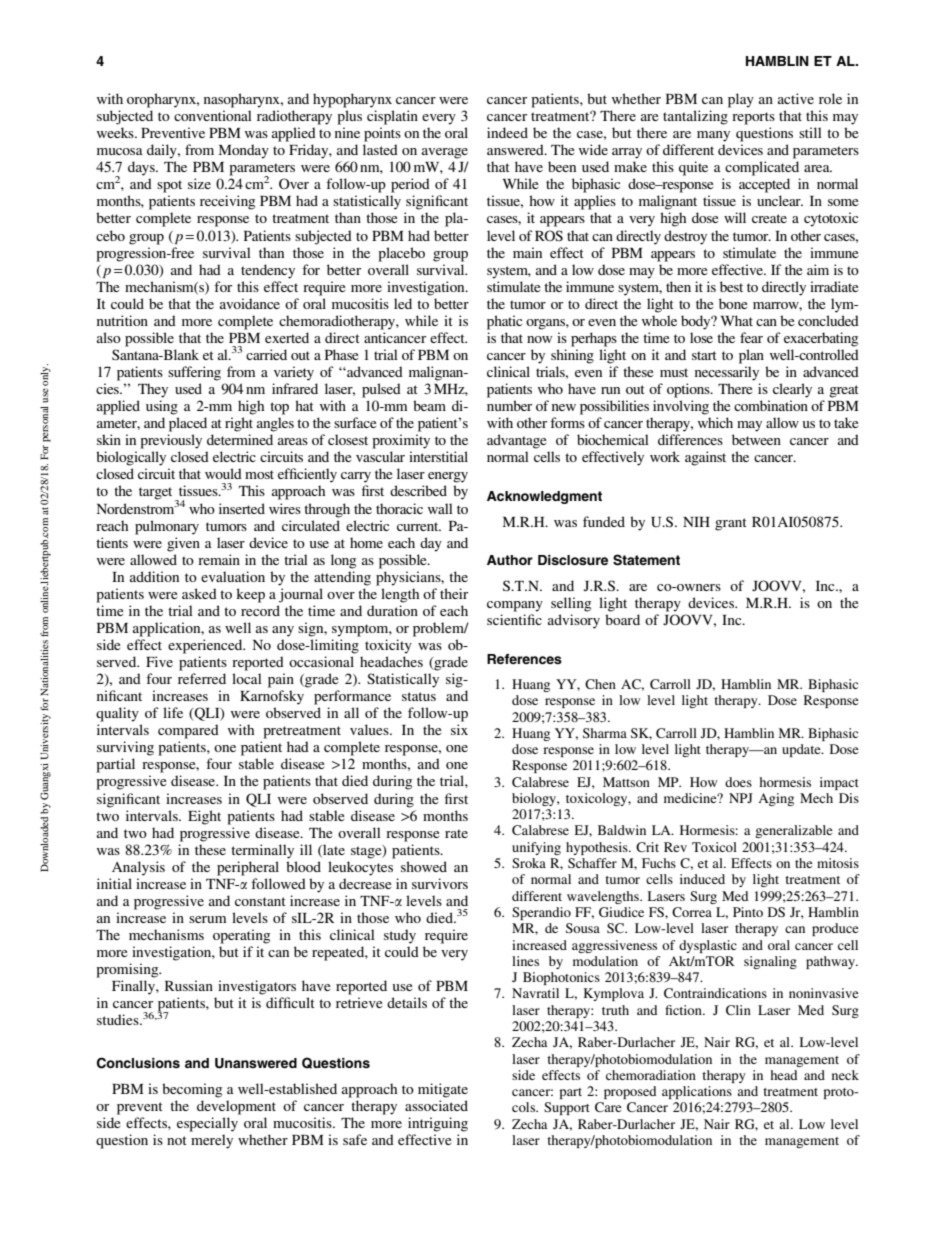 The height and width of the image is (1233, 952). Describe the element at coordinates (753, 118) in the image. I see `reports` at that location.
